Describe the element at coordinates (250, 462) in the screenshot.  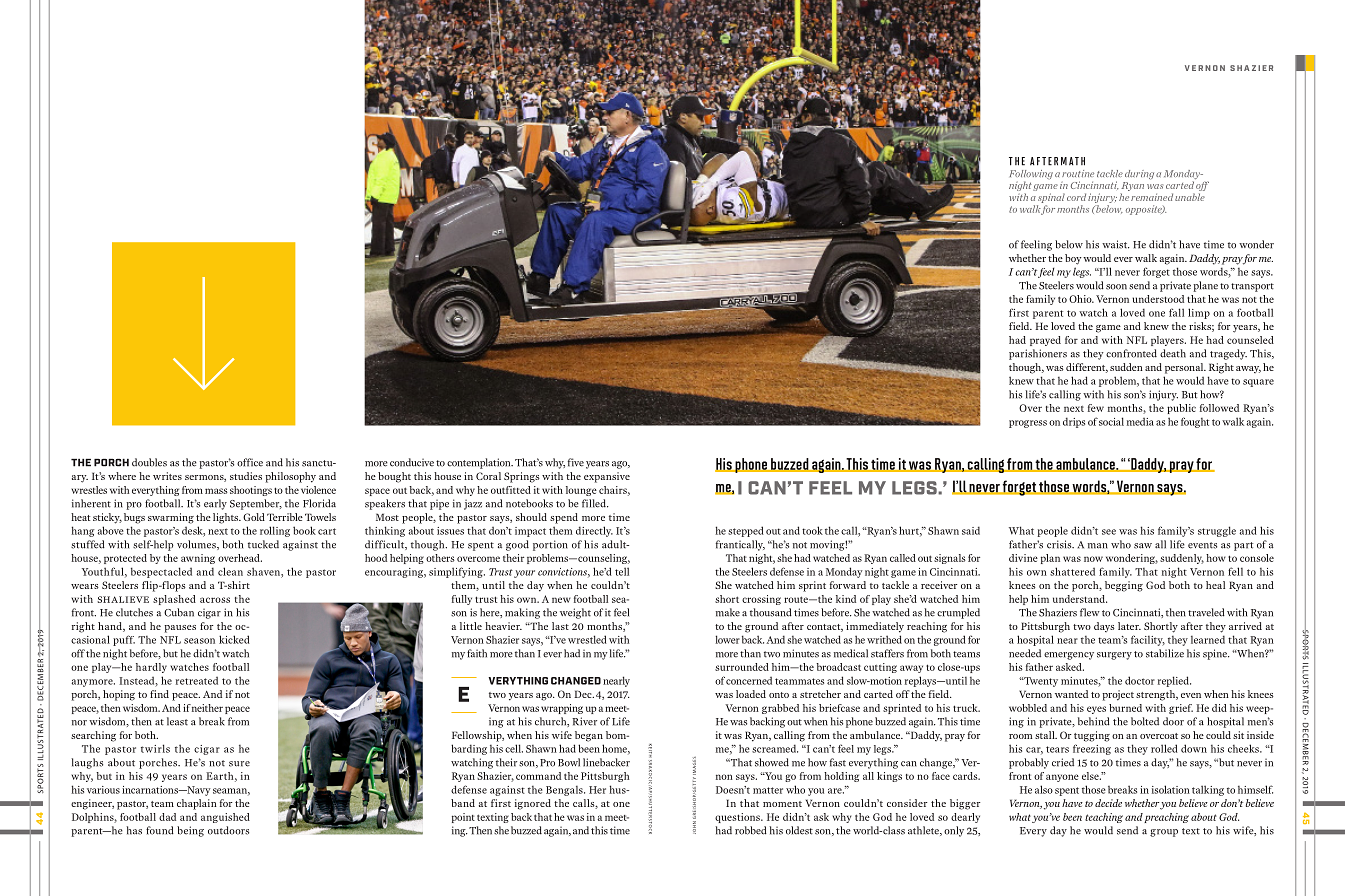
I see `office` at that location.
